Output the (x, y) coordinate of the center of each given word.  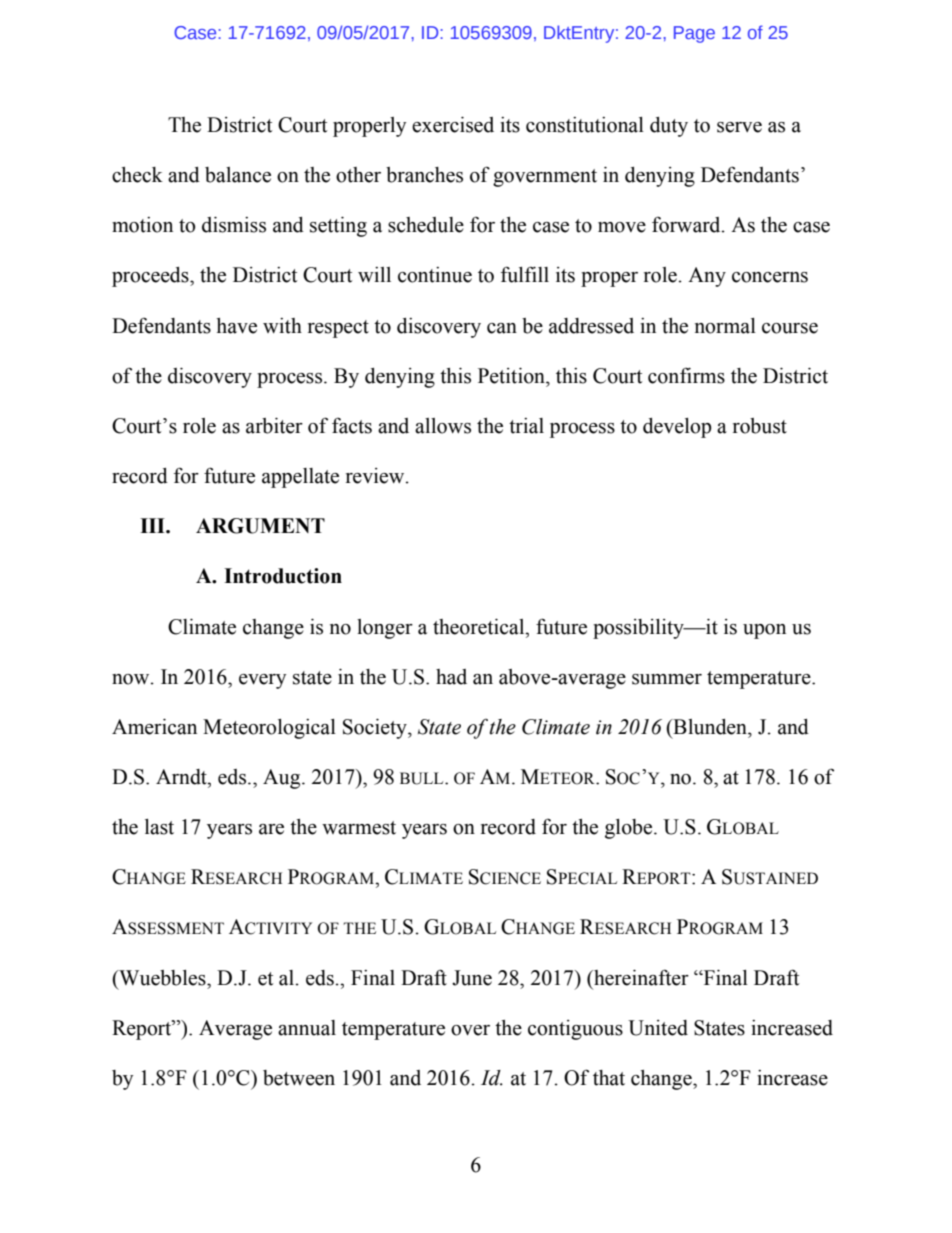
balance (238, 175)
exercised (453, 125)
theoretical (480, 627)
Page (694, 34)
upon (764, 631)
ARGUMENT (260, 526)
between (299, 1078)
